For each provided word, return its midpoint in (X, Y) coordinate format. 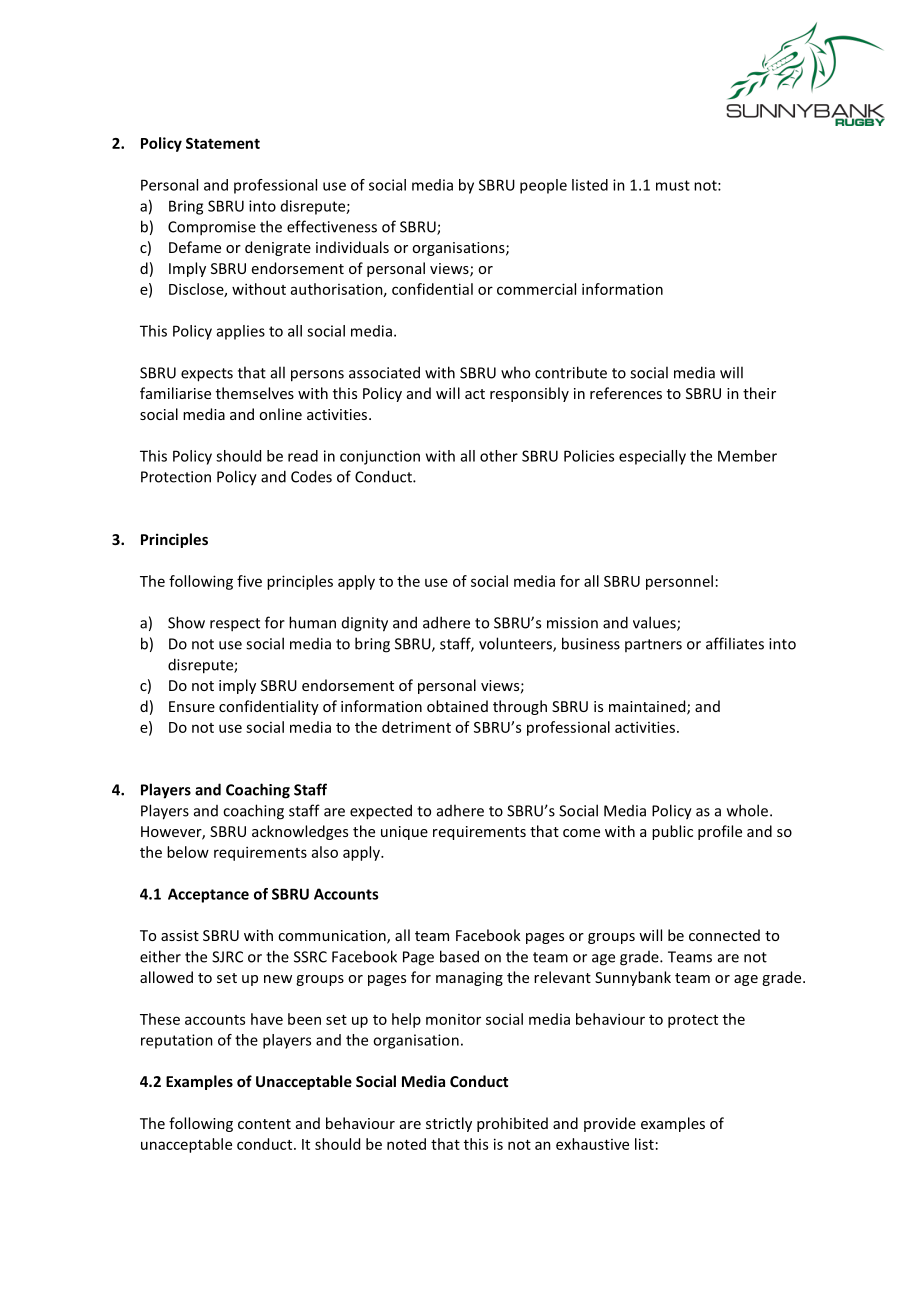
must (673, 185)
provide (610, 1124)
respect (235, 625)
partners (653, 645)
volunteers (516, 644)
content (264, 1124)
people (543, 186)
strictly (449, 1124)
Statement (223, 143)
